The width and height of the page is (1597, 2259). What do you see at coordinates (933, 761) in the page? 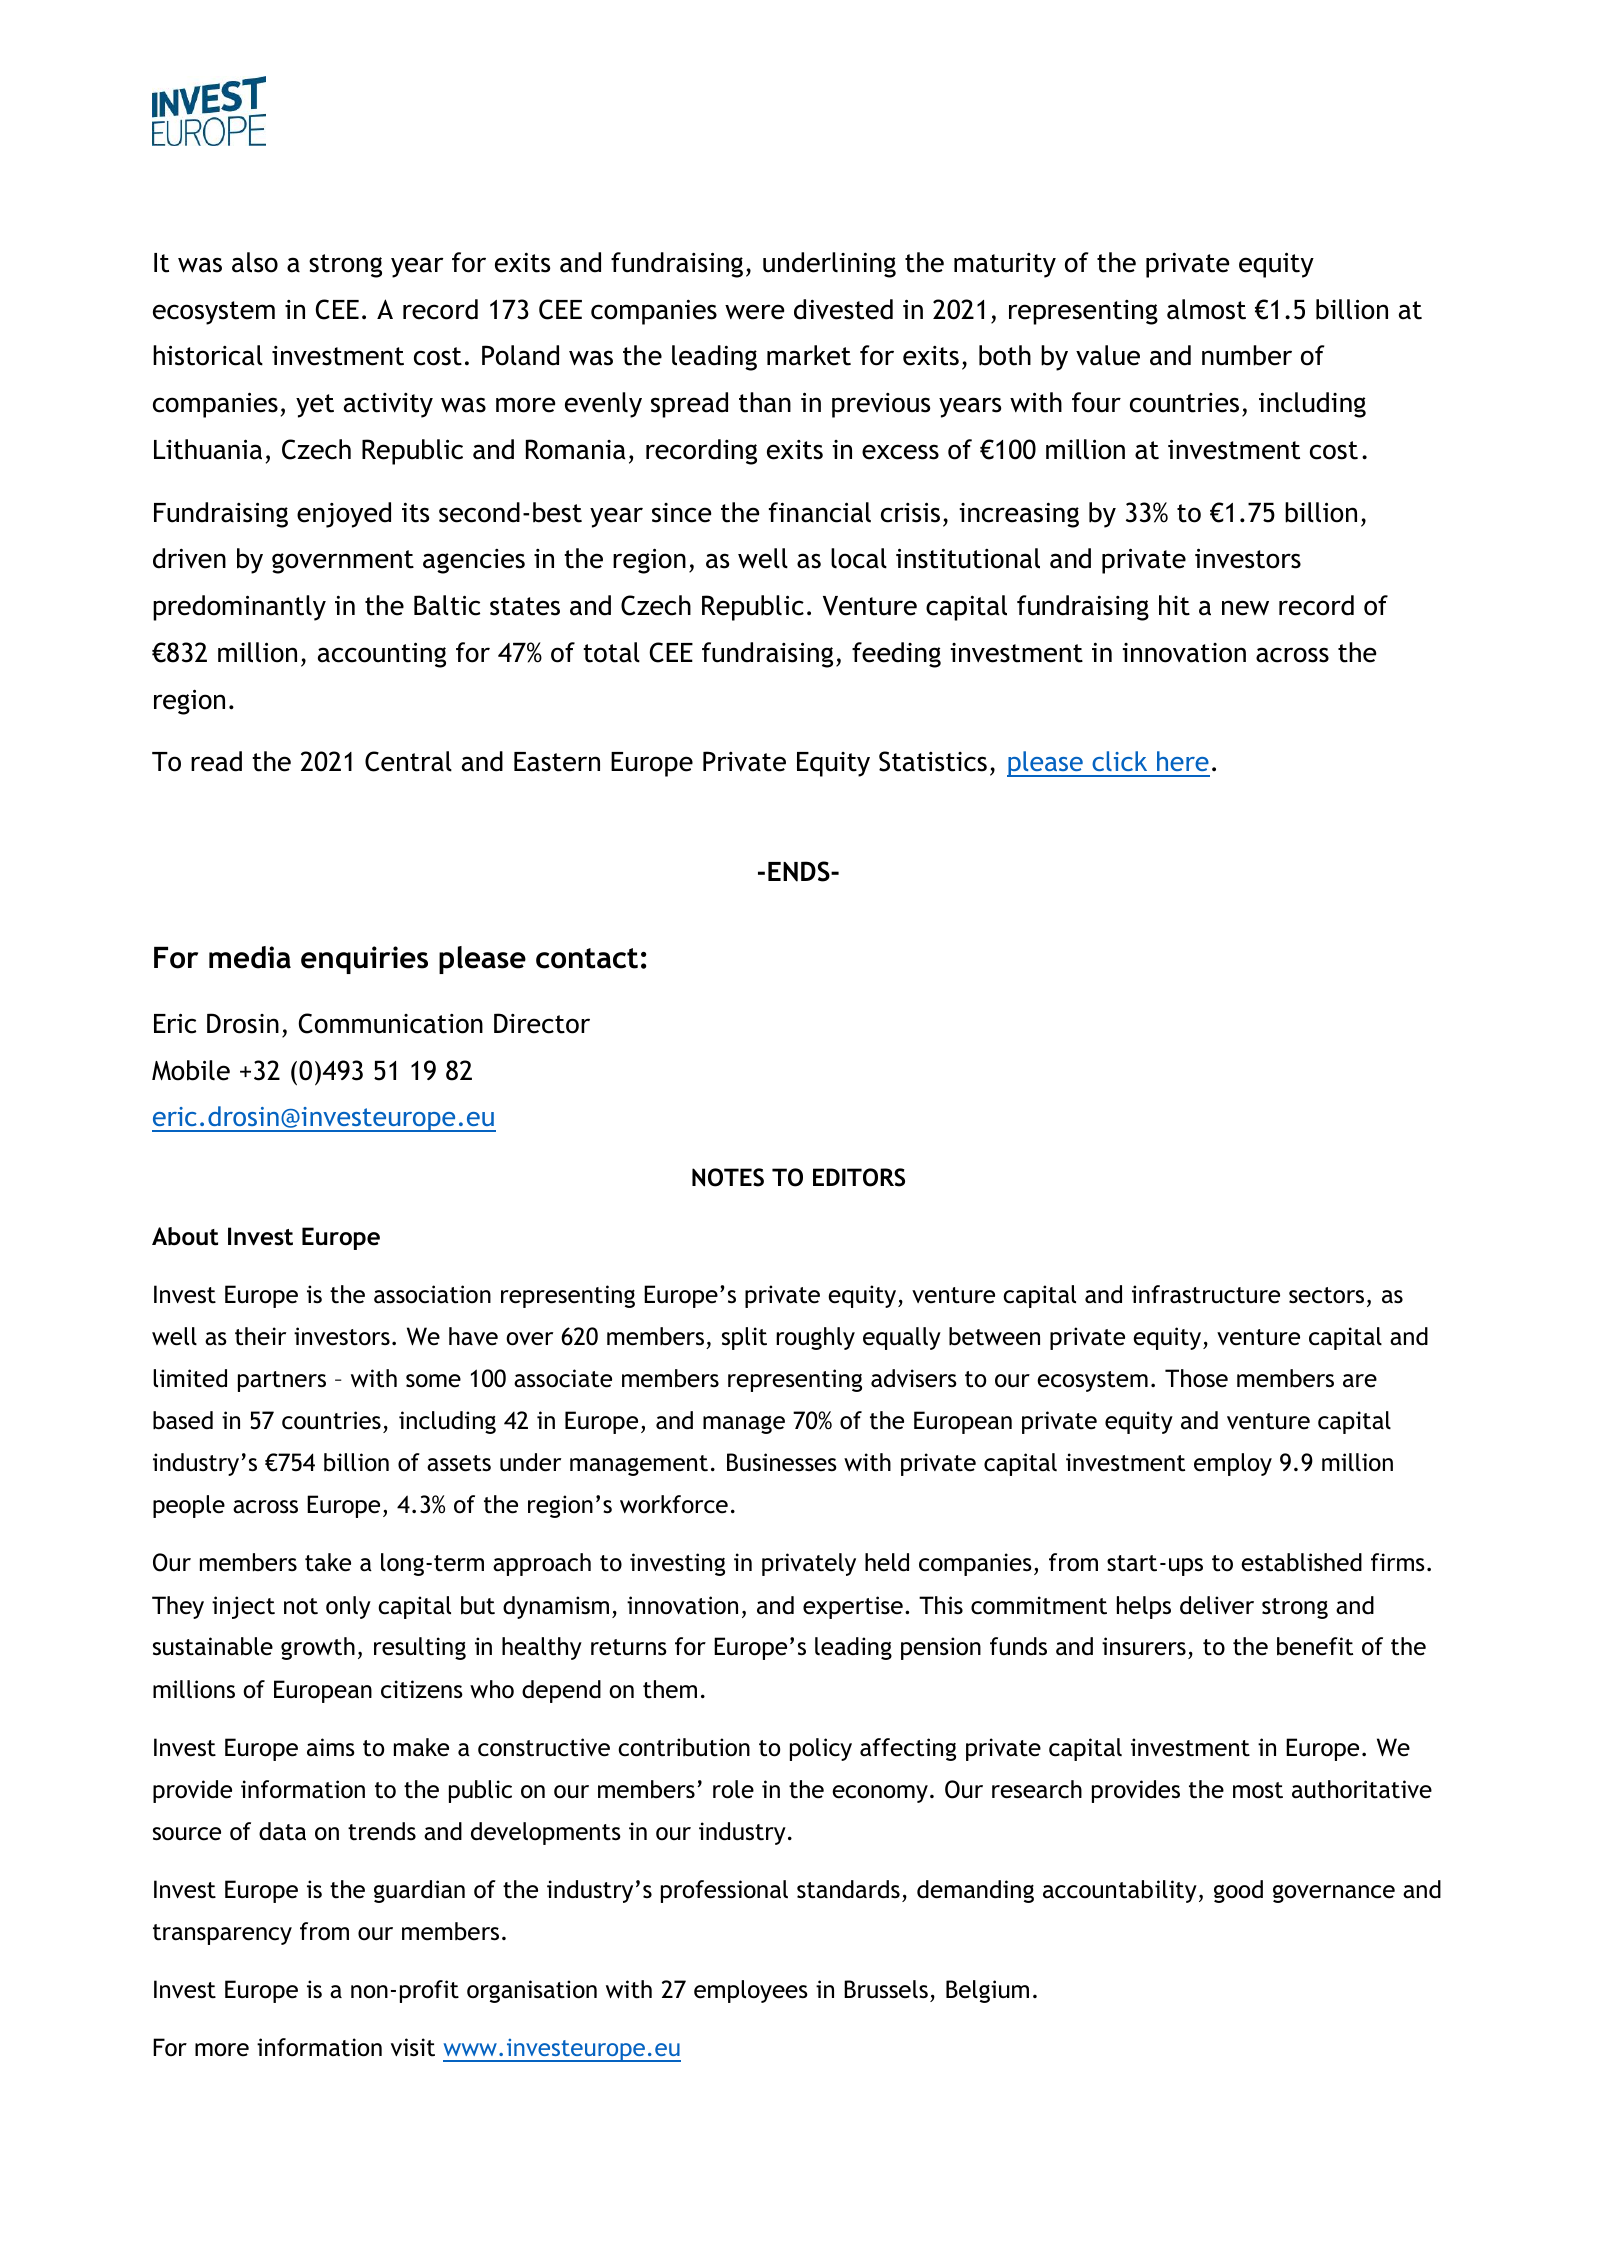
I see `Statistics` at bounding box center [933, 761].
